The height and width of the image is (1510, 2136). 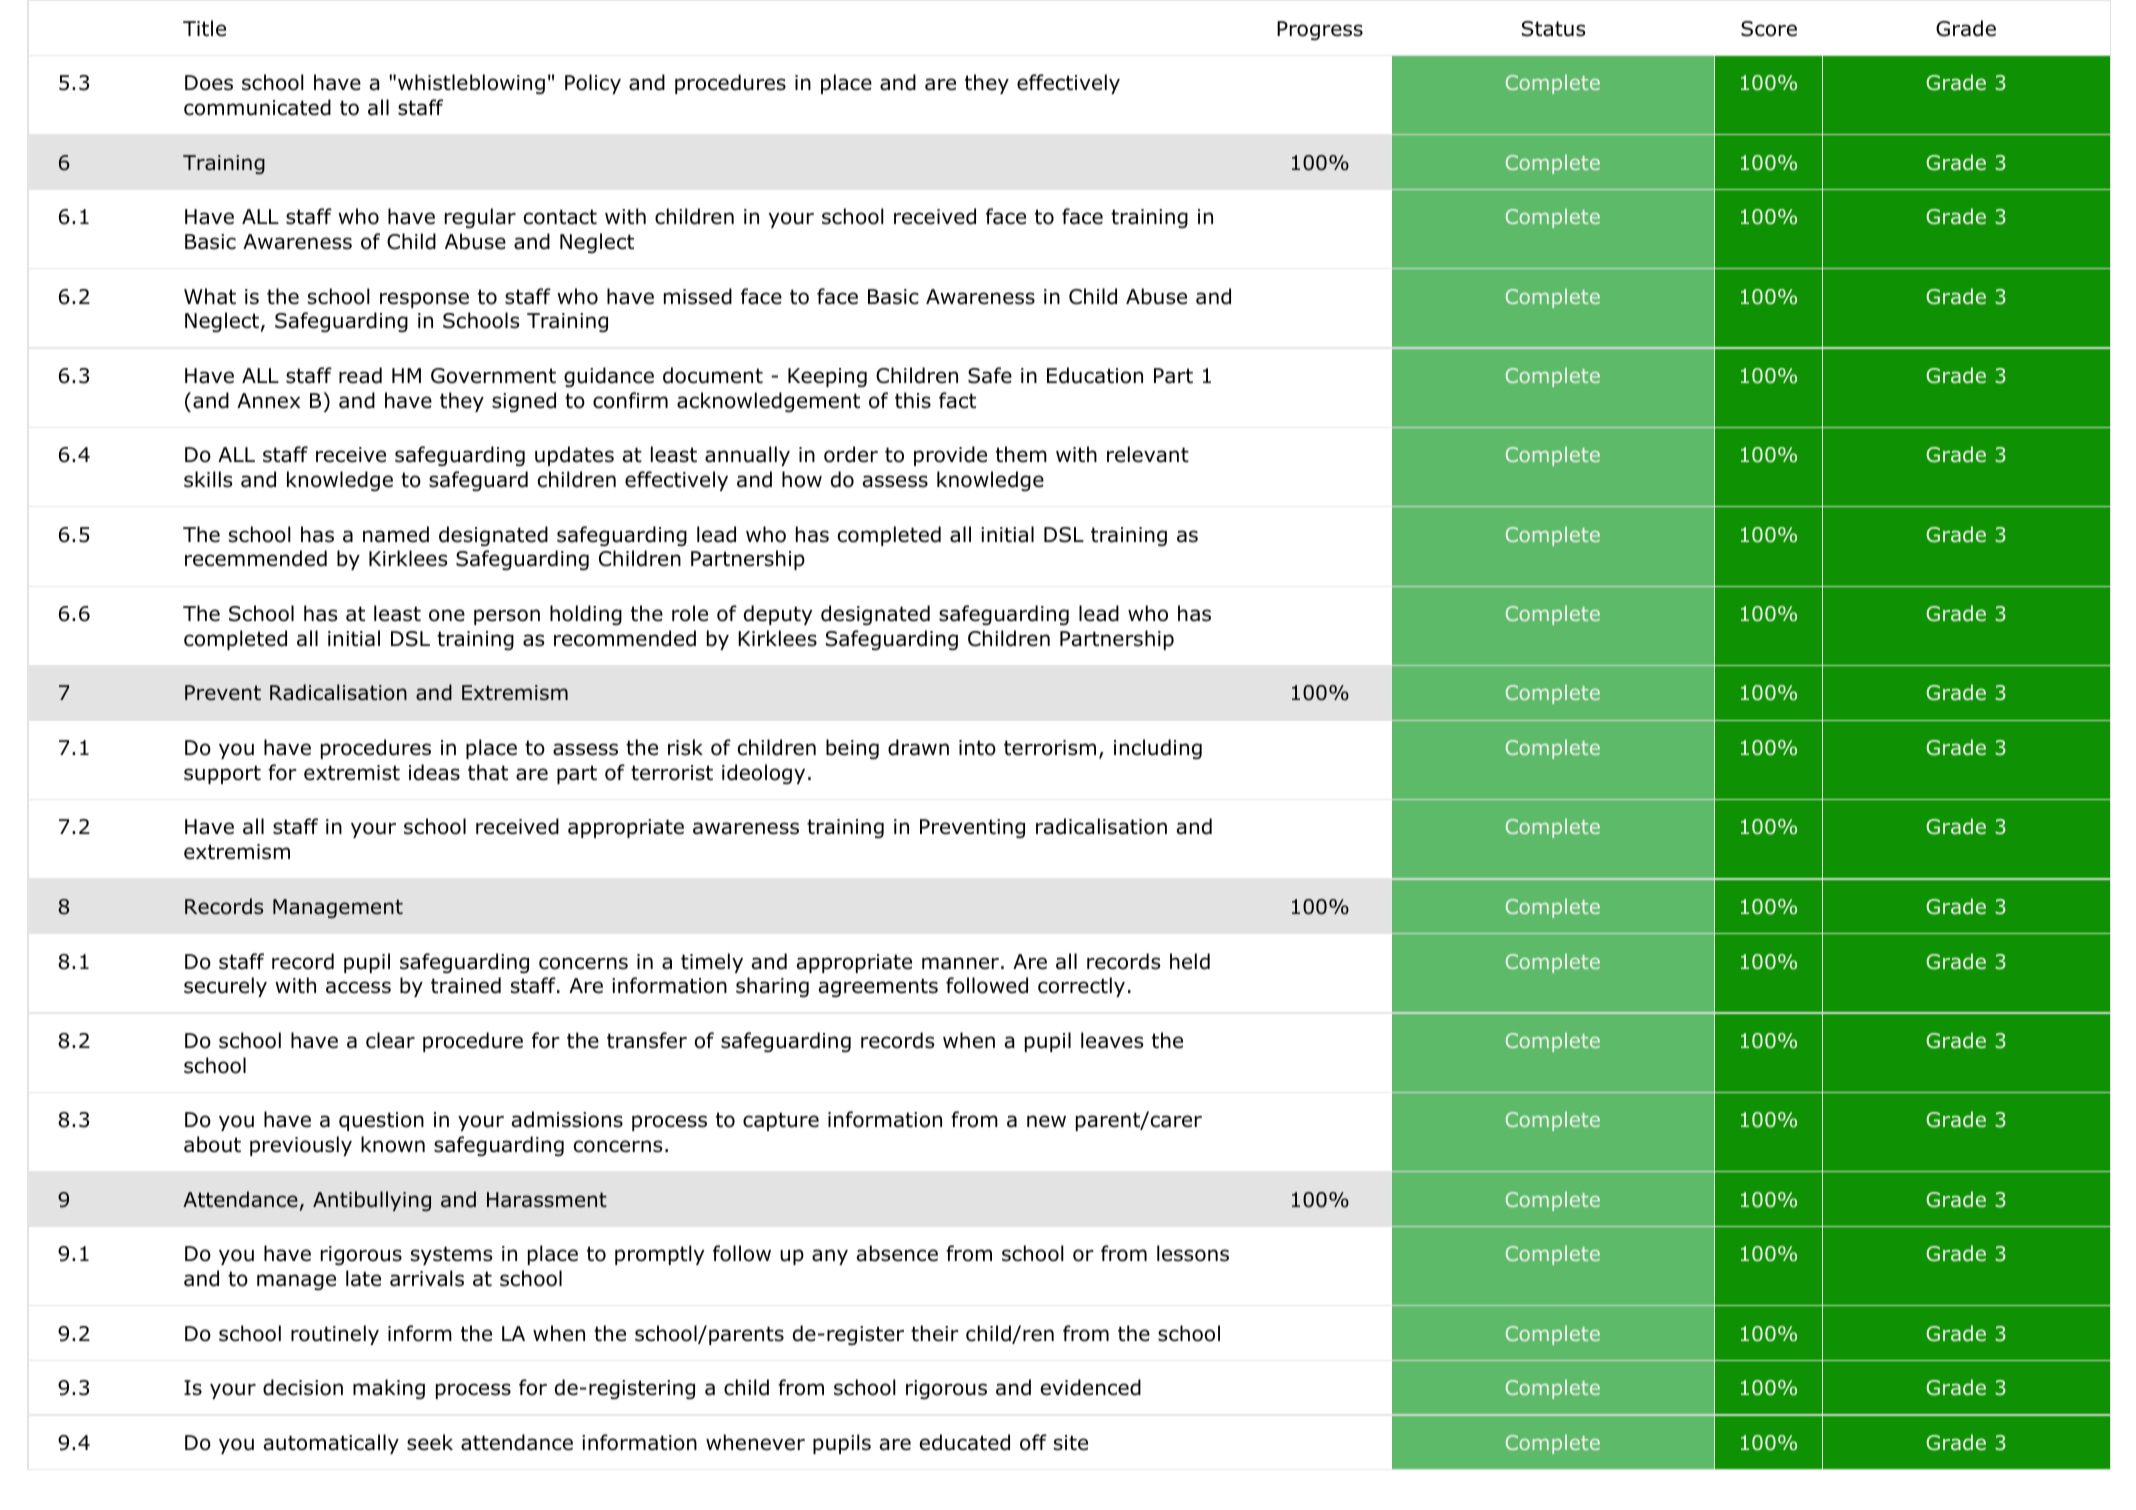 I want to click on ideas, so click(x=434, y=772).
